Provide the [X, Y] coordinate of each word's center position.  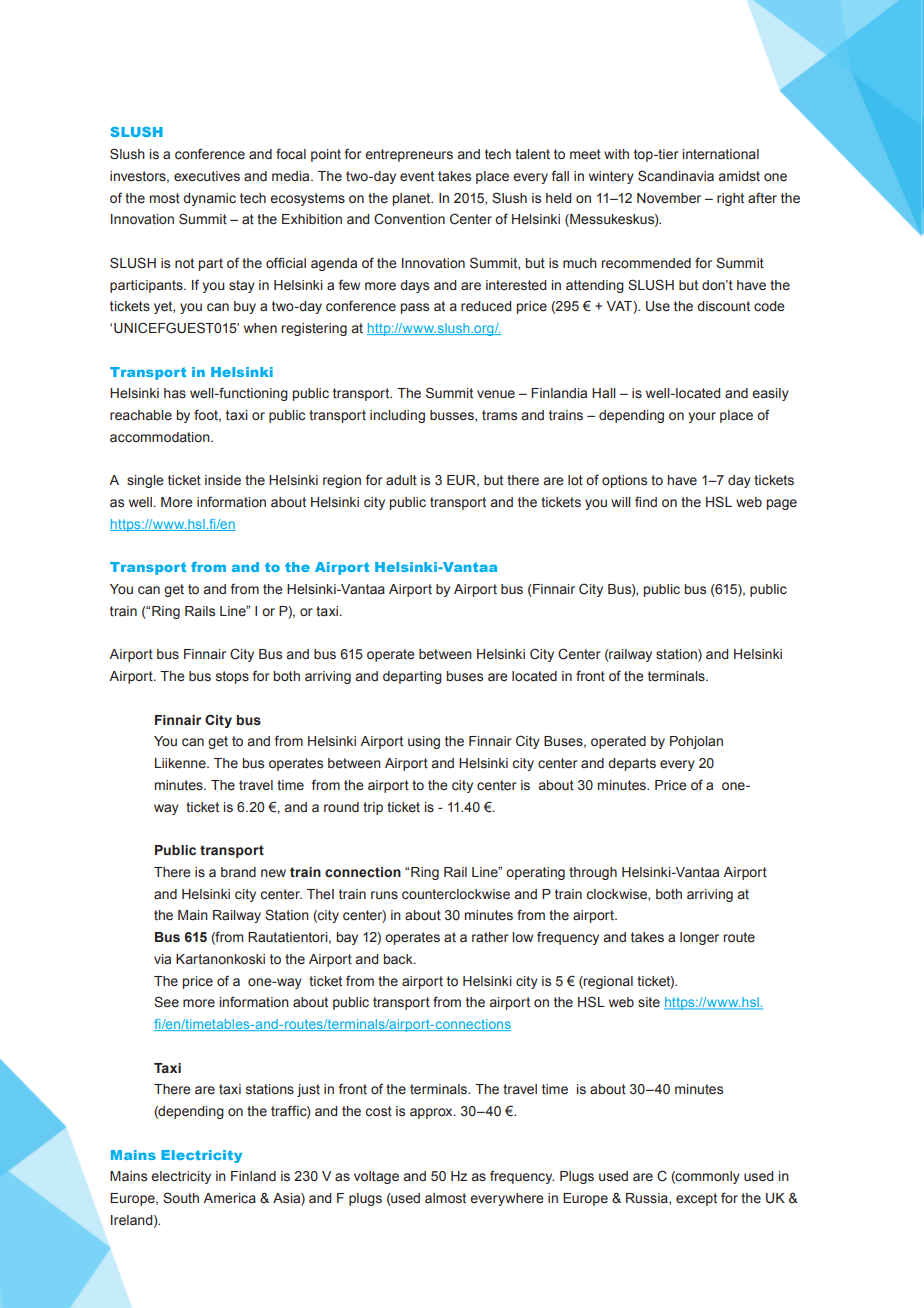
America [229, 1198]
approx [432, 1113]
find [646, 501]
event [417, 176]
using [424, 742]
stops [232, 677]
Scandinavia [676, 176]
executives [207, 176]
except [696, 1199]
